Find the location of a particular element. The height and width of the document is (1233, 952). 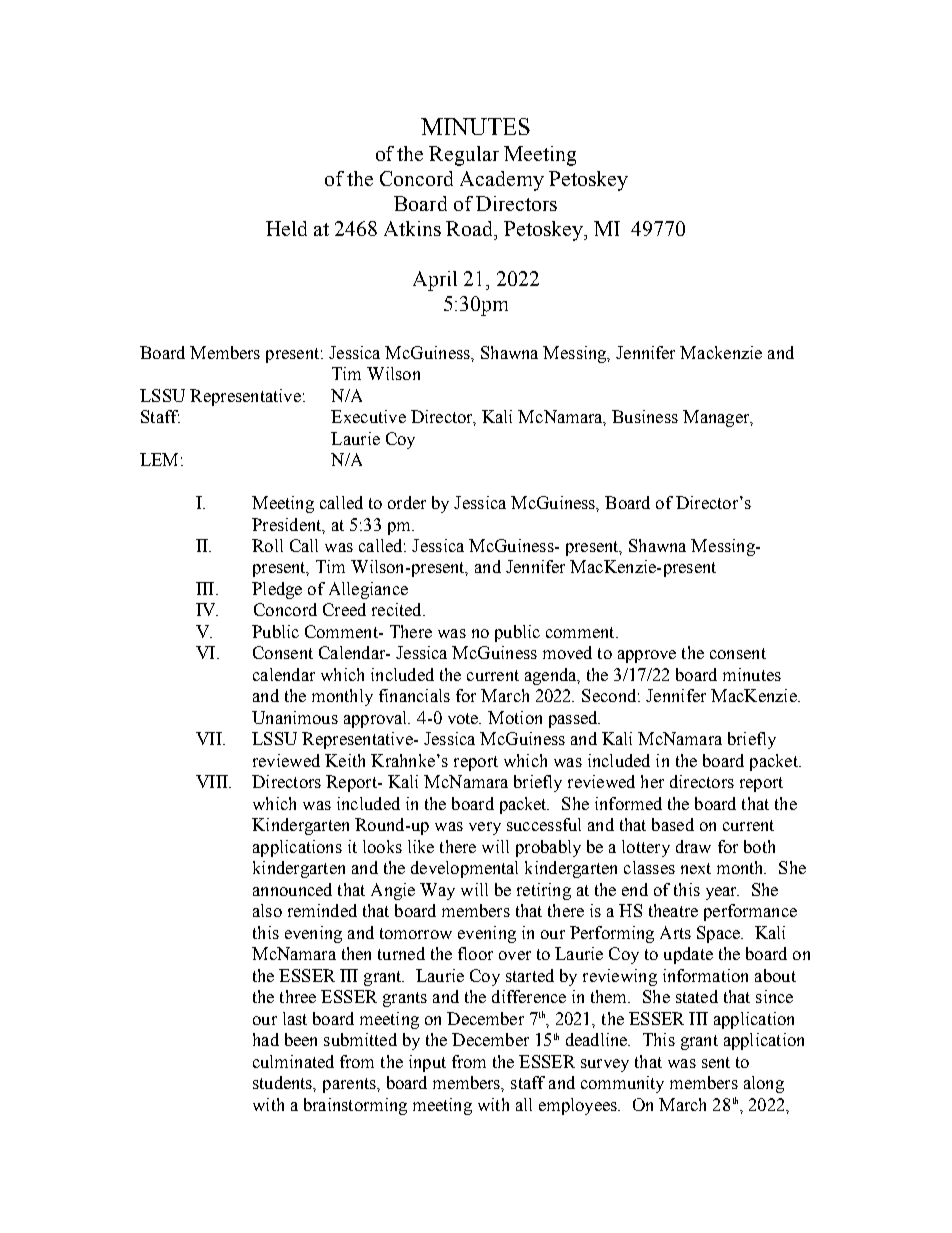

developmental is located at coordinates (464, 869).
